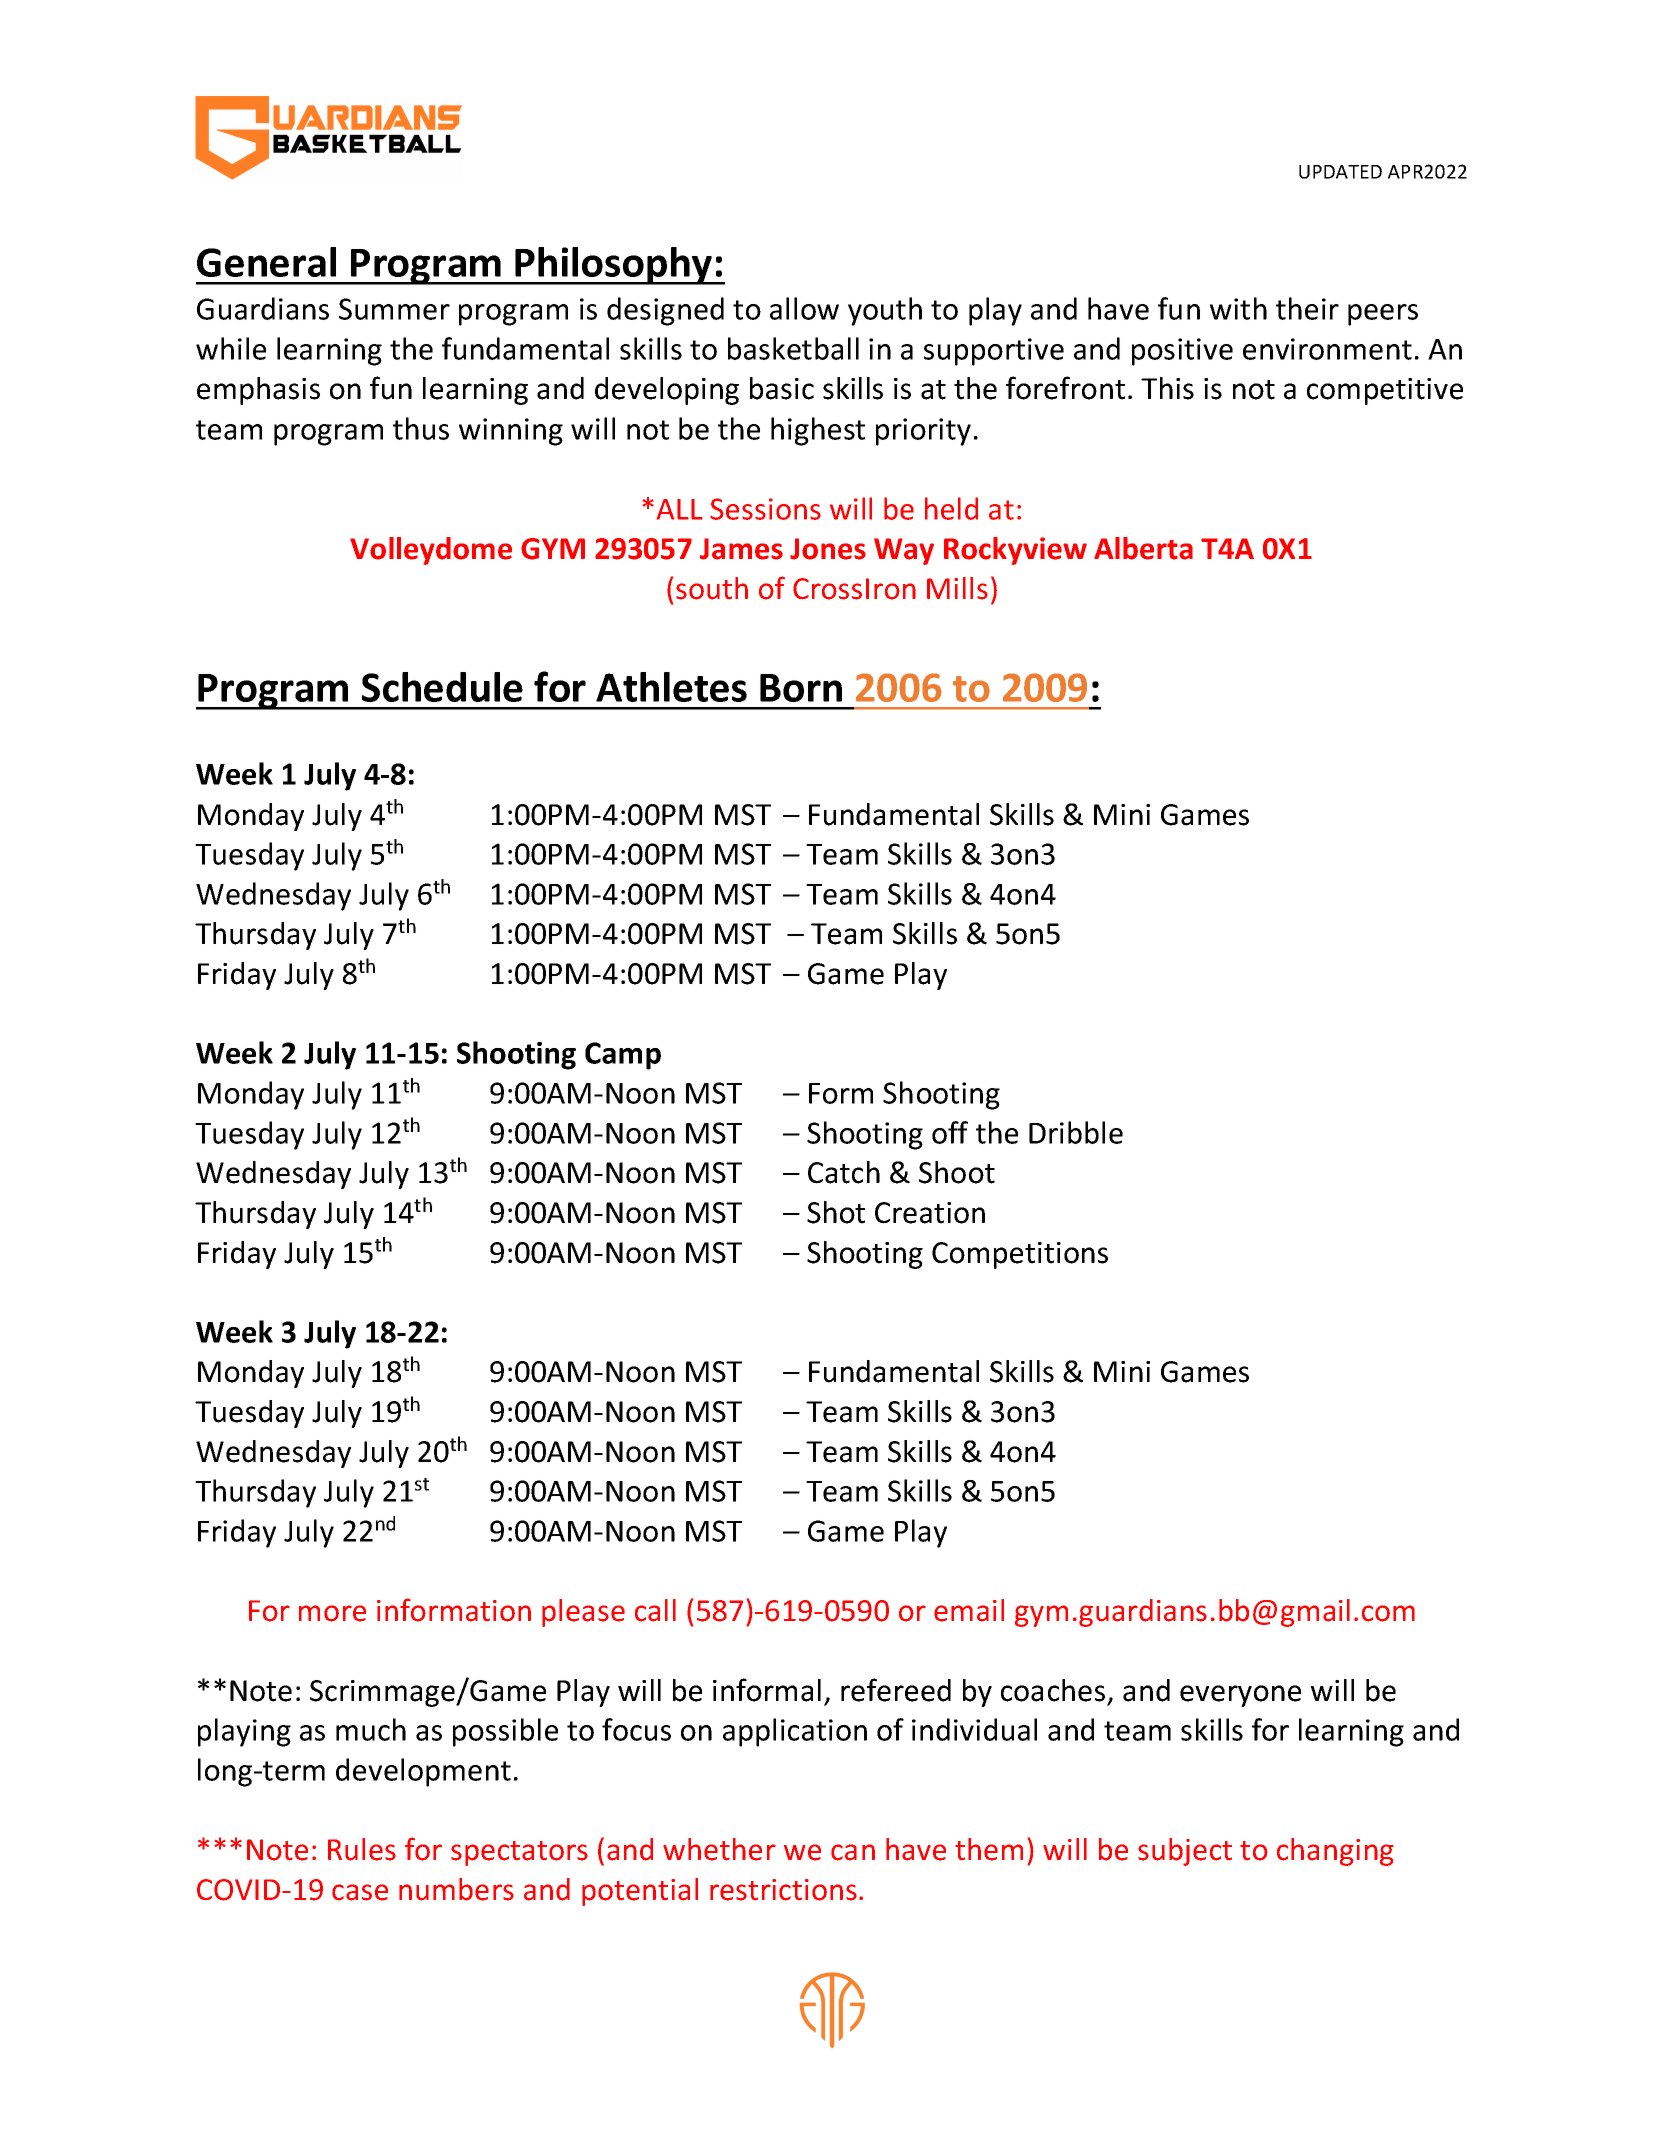  Describe the element at coordinates (1076, 1132) in the screenshot. I see `Dribble` at that location.
